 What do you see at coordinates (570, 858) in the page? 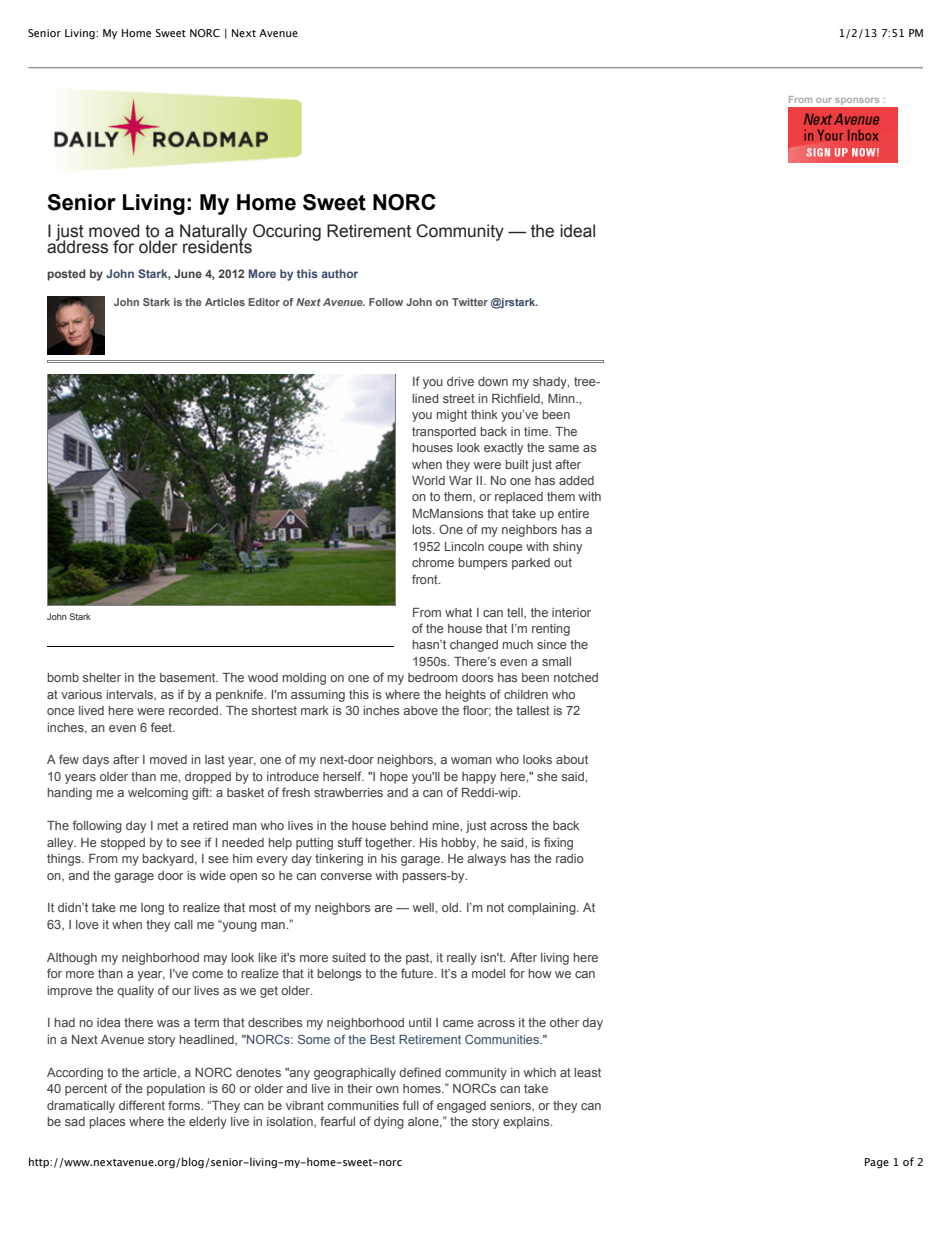
I see `radio` at bounding box center [570, 858].
